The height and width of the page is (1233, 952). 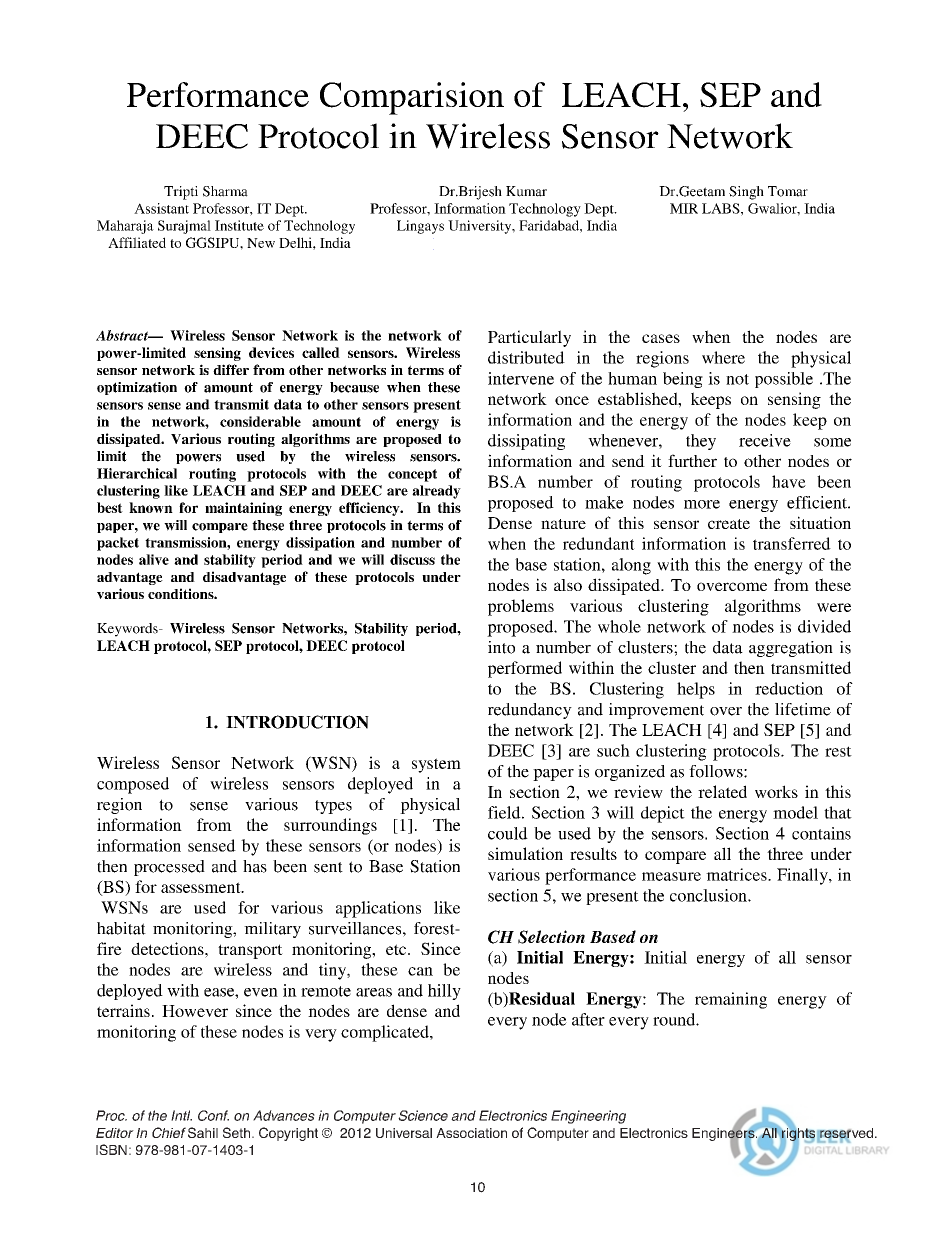 I want to click on create, so click(x=729, y=524).
